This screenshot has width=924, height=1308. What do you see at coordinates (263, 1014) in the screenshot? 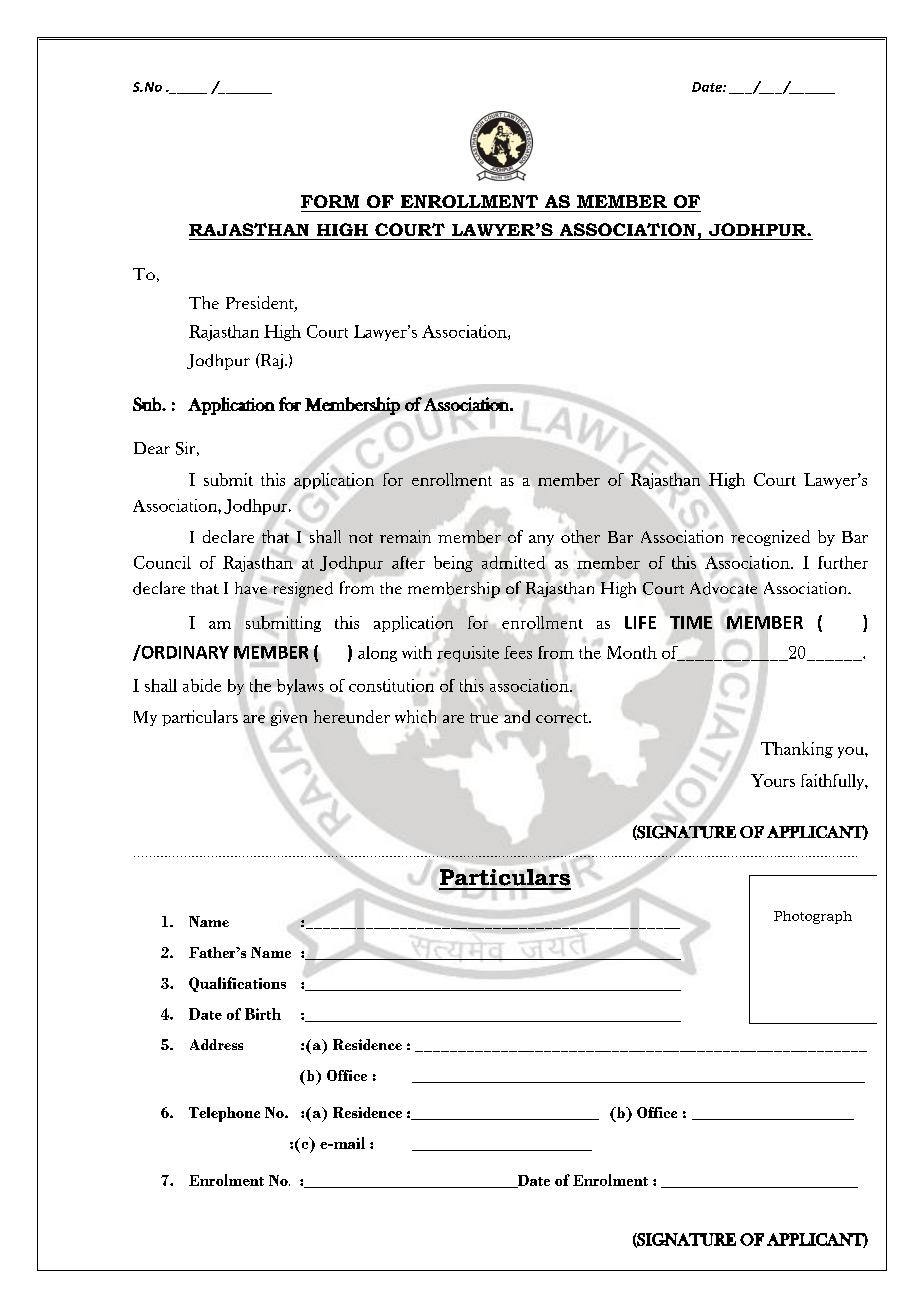
I see `Birth` at bounding box center [263, 1014].
